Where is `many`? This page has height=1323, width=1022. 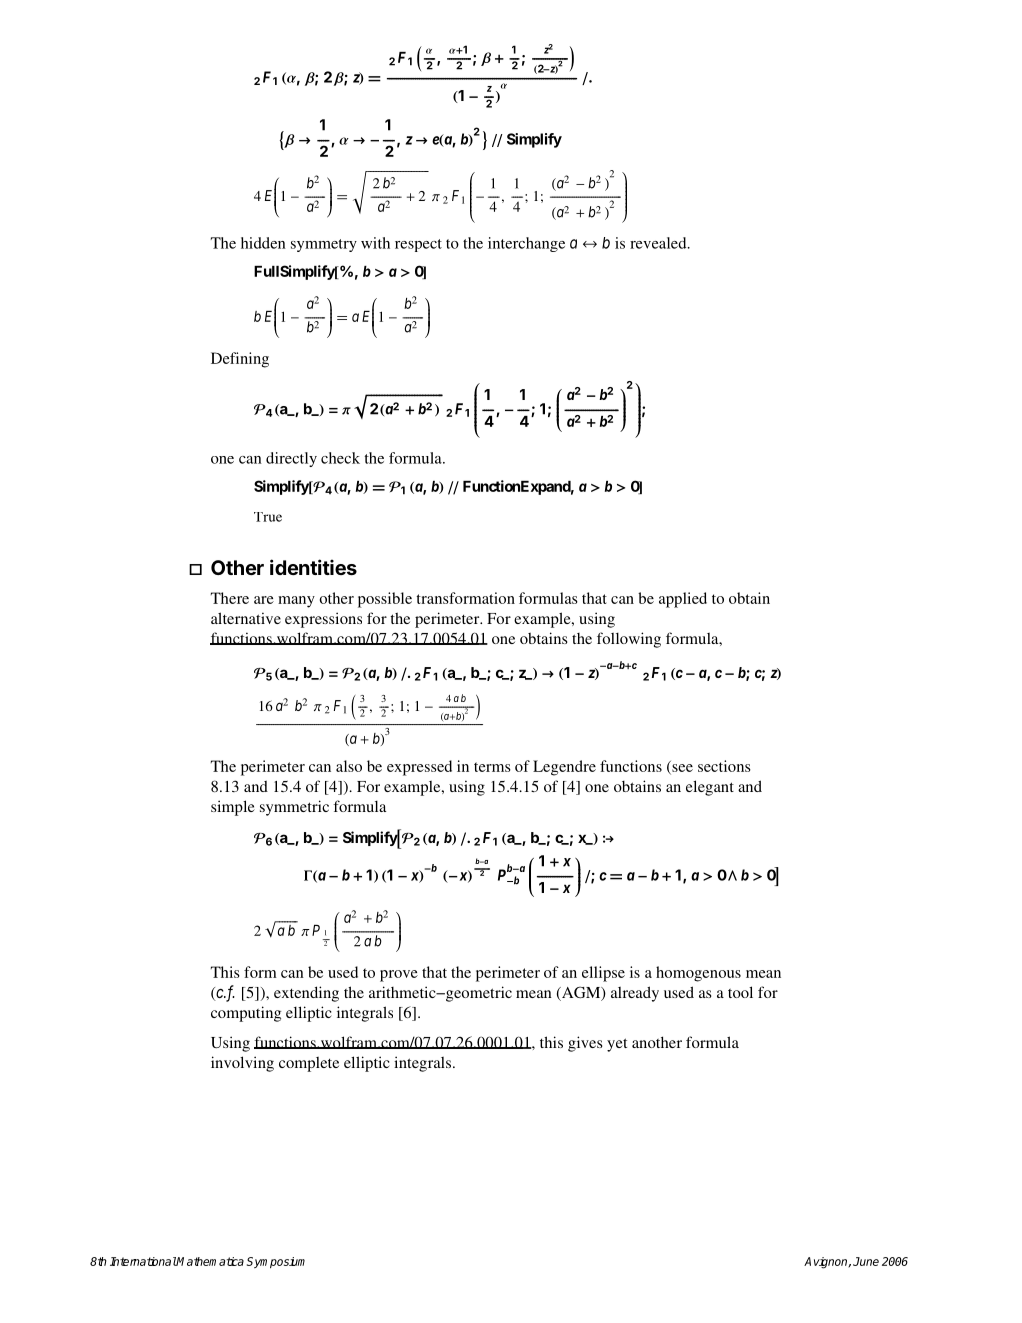
many is located at coordinates (296, 602).
